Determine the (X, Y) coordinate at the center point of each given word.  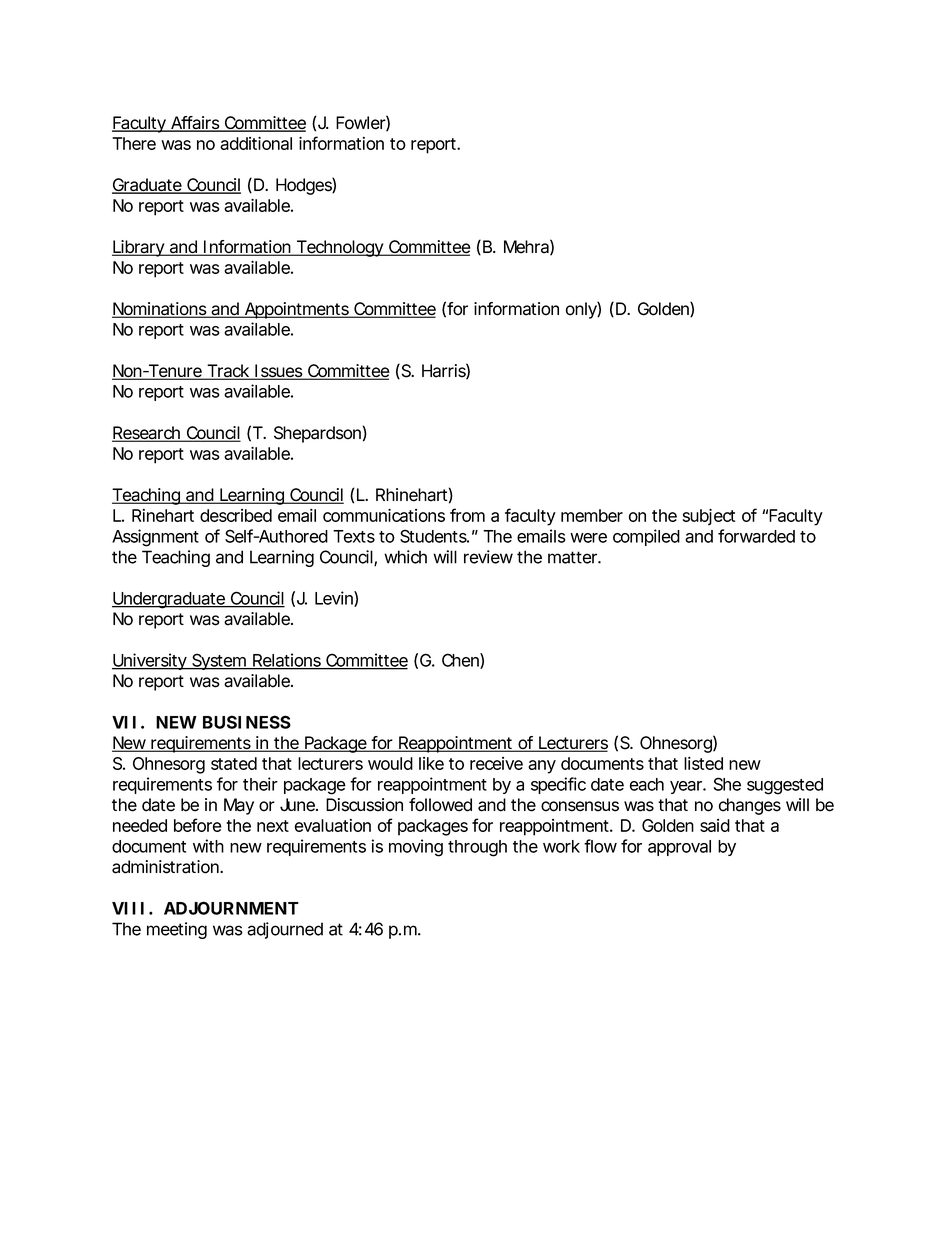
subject (709, 517)
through (477, 848)
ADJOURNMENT (231, 908)
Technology (340, 248)
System (219, 661)
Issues (279, 372)
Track (228, 372)
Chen (461, 661)
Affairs (195, 124)
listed (703, 763)
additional (256, 143)
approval (679, 848)
